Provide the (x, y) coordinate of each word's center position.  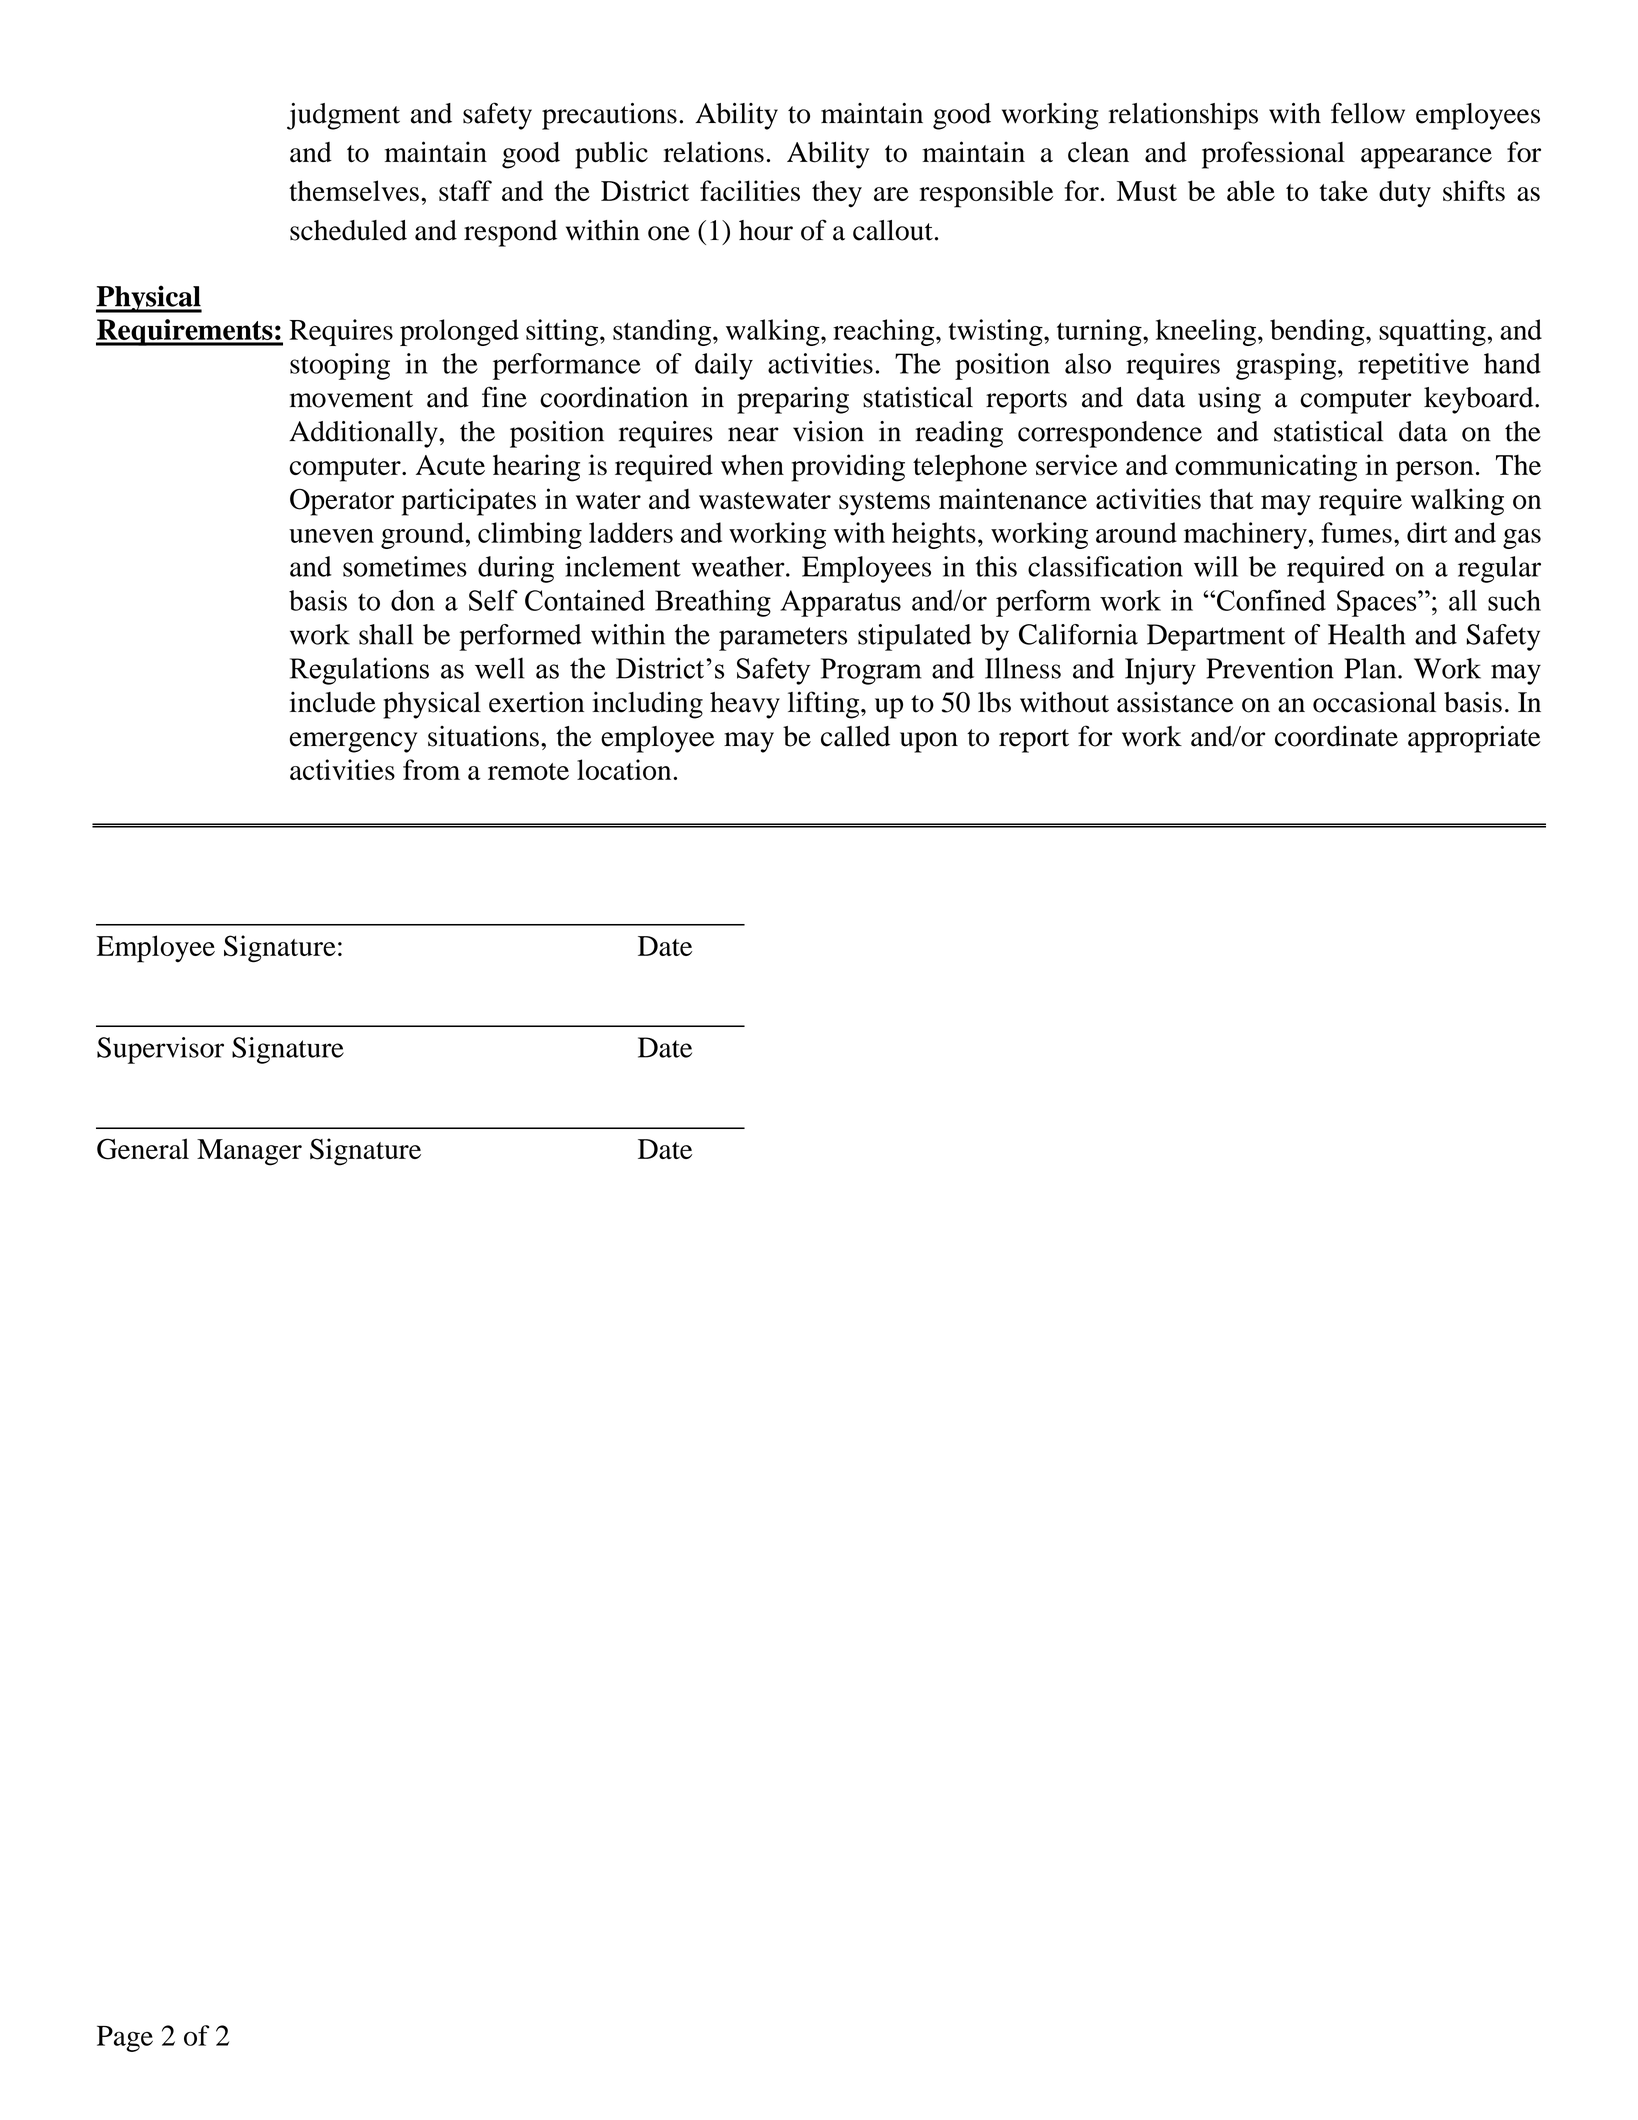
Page (125, 2038)
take (1343, 190)
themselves (354, 190)
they (837, 194)
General (143, 1149)
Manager (249, 1152)
